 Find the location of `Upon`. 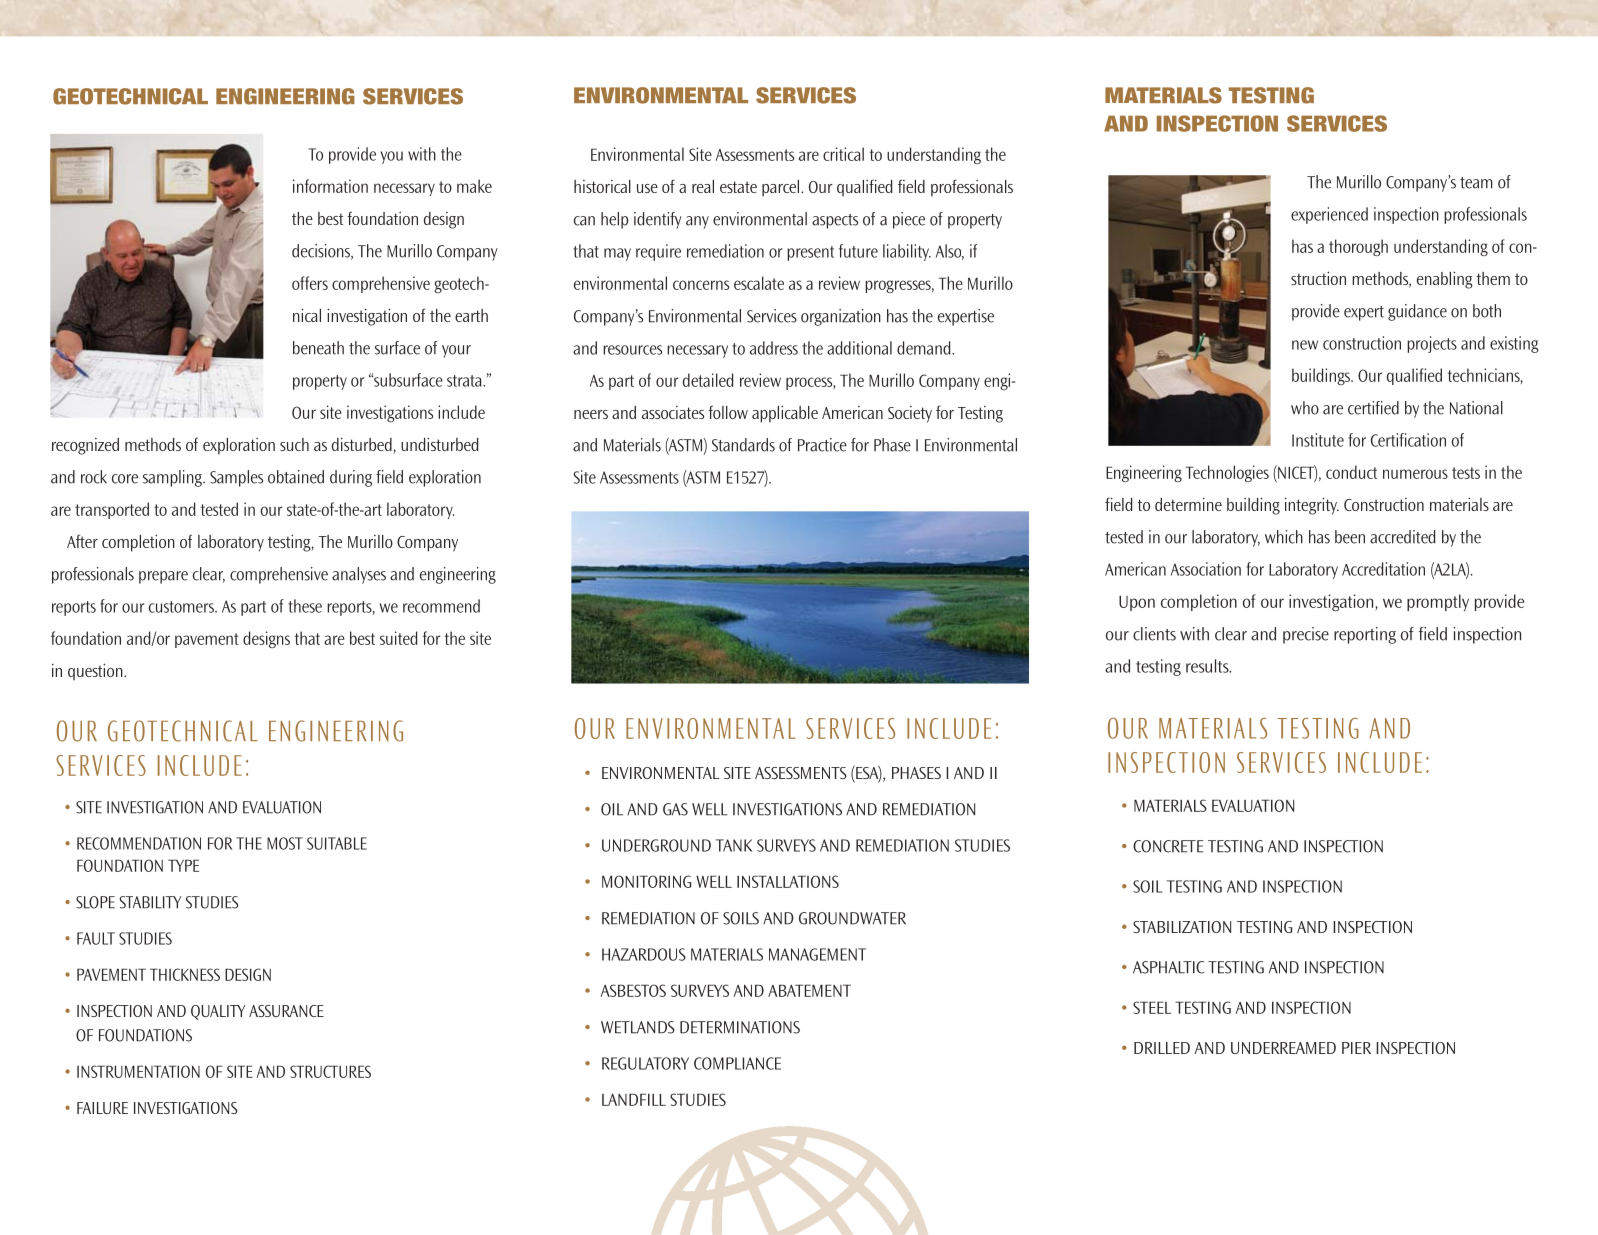

Upon is located at coordinates (1137, 603).
